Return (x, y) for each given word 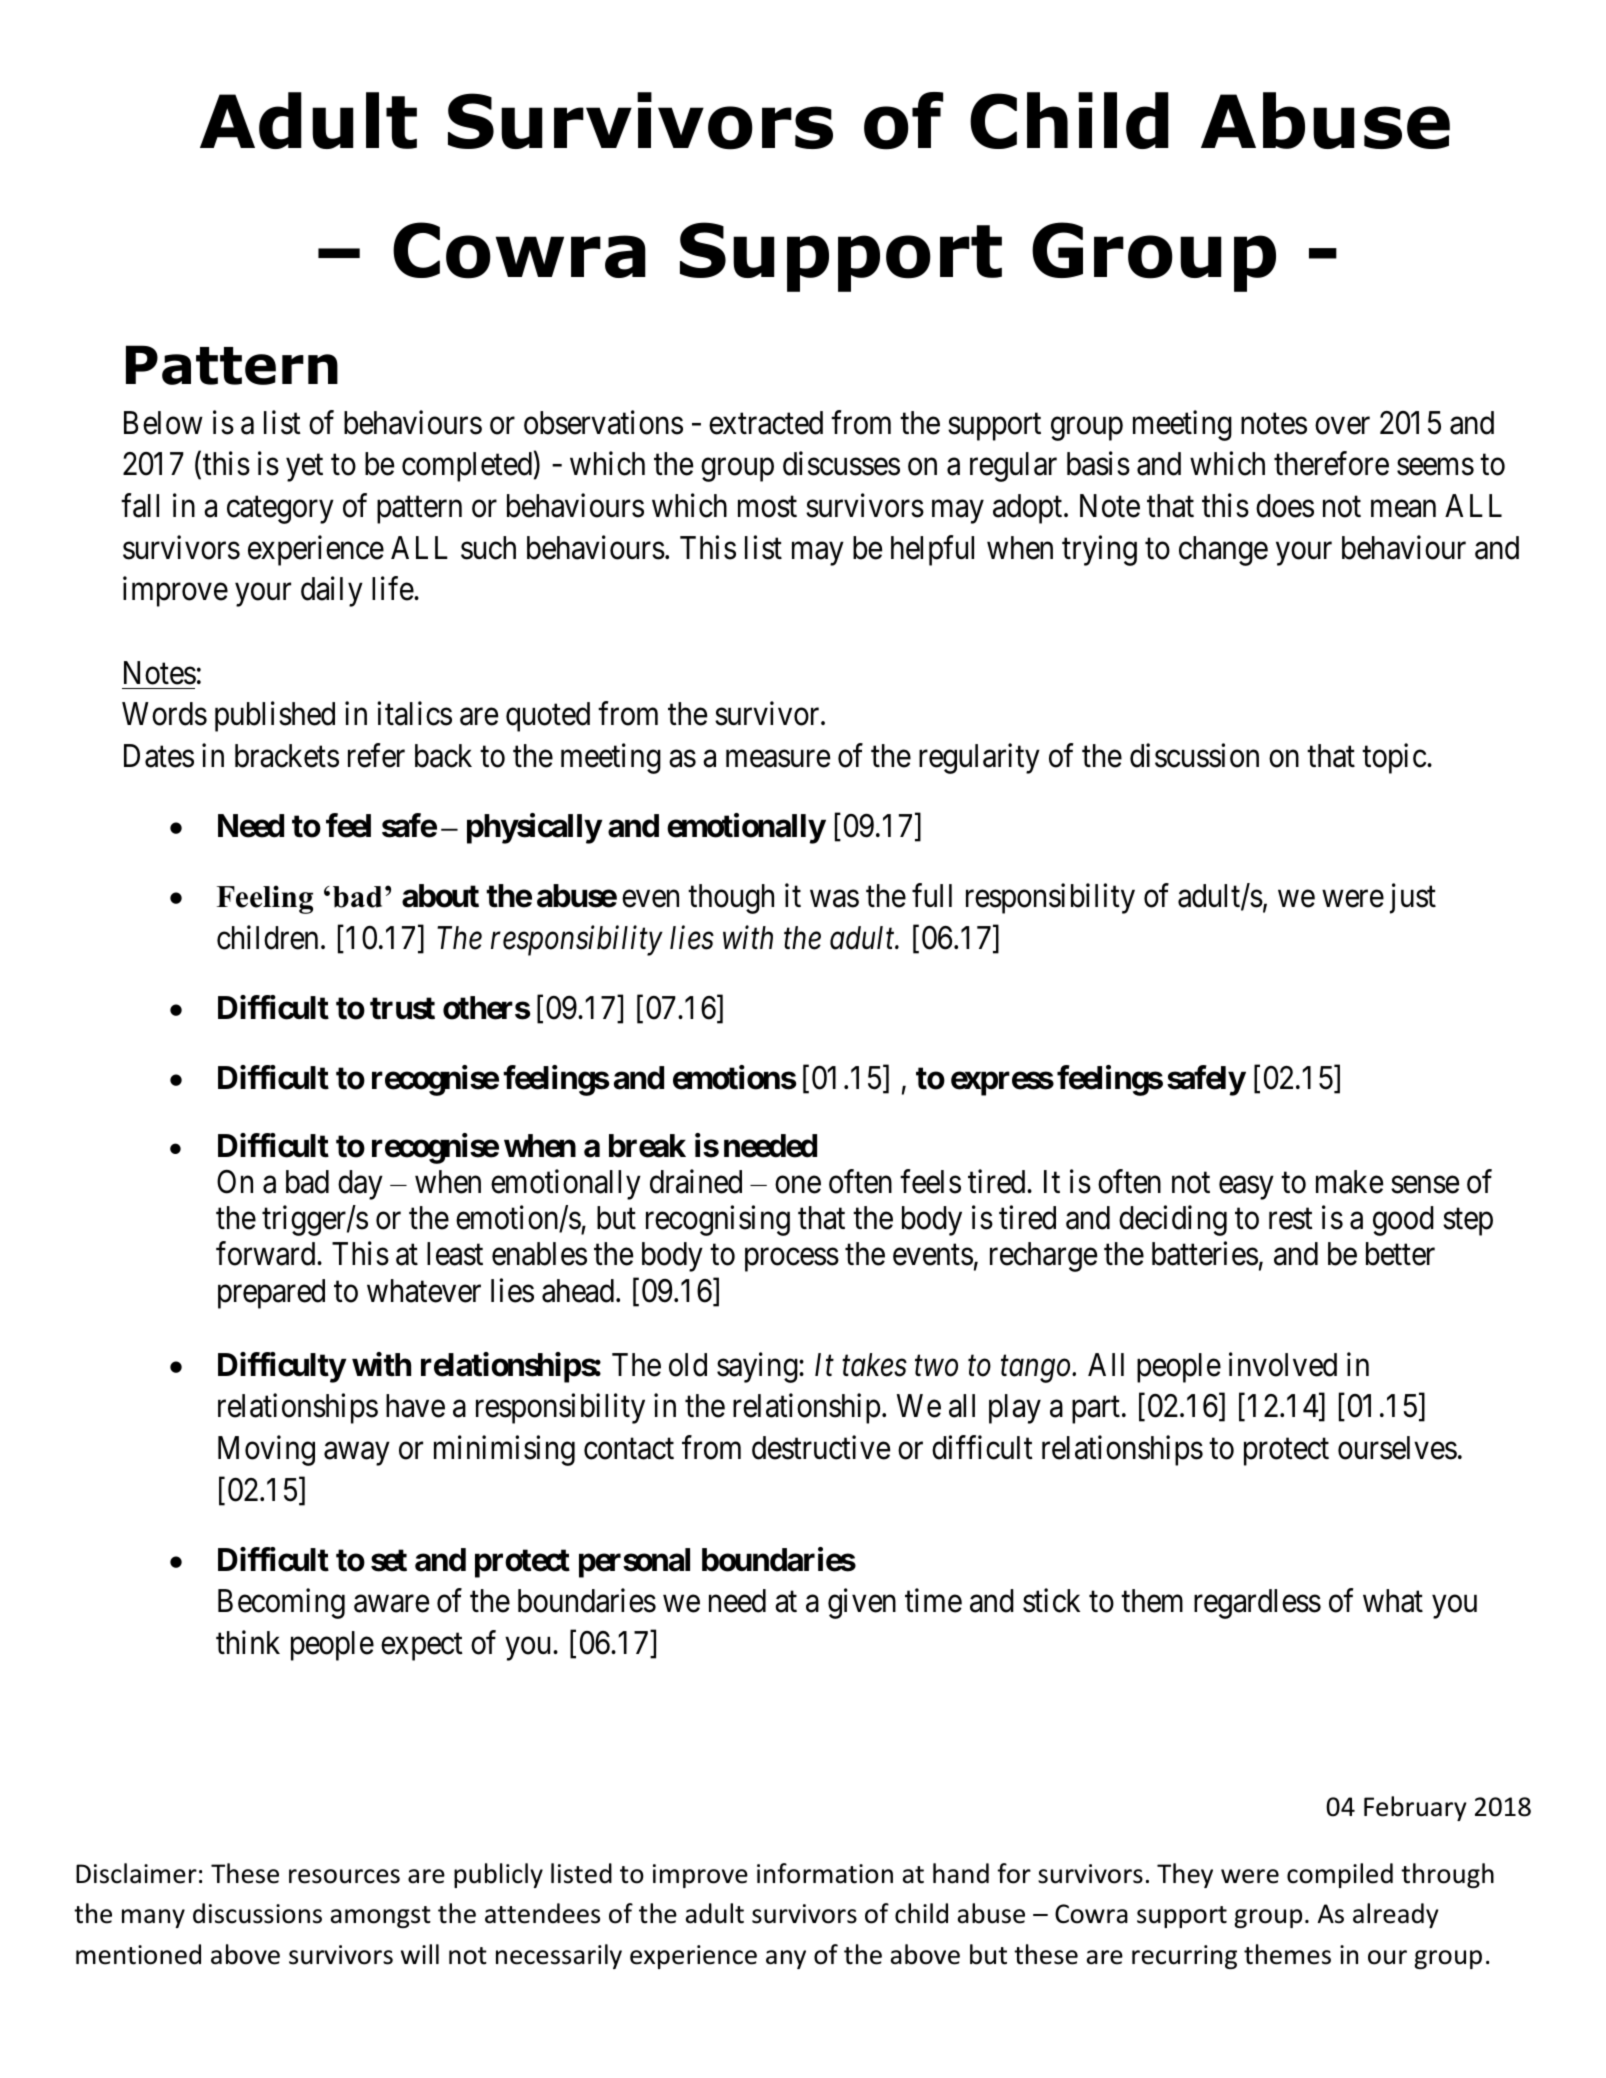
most (767, 507)
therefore (1331, 464)
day (360, 1185)
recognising (718, 1221)
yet (304, 468)
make (1349, 1182)
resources (344, 1876)
